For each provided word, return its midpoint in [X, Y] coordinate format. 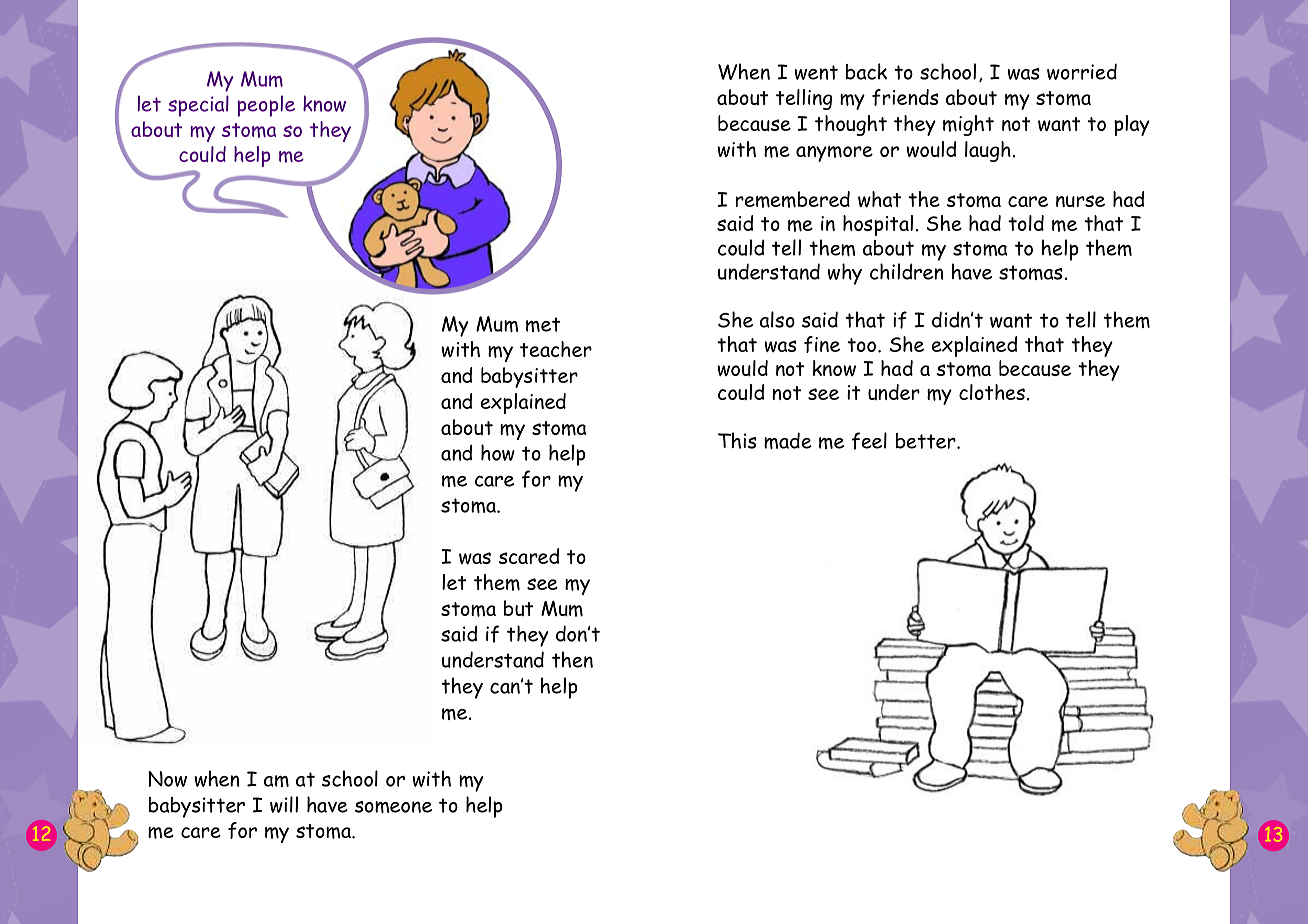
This [737, 440]
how [498, 452]
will [284, 804]
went [816, 72]
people [266, 106]
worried [1082, 71]
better [927, 441]
